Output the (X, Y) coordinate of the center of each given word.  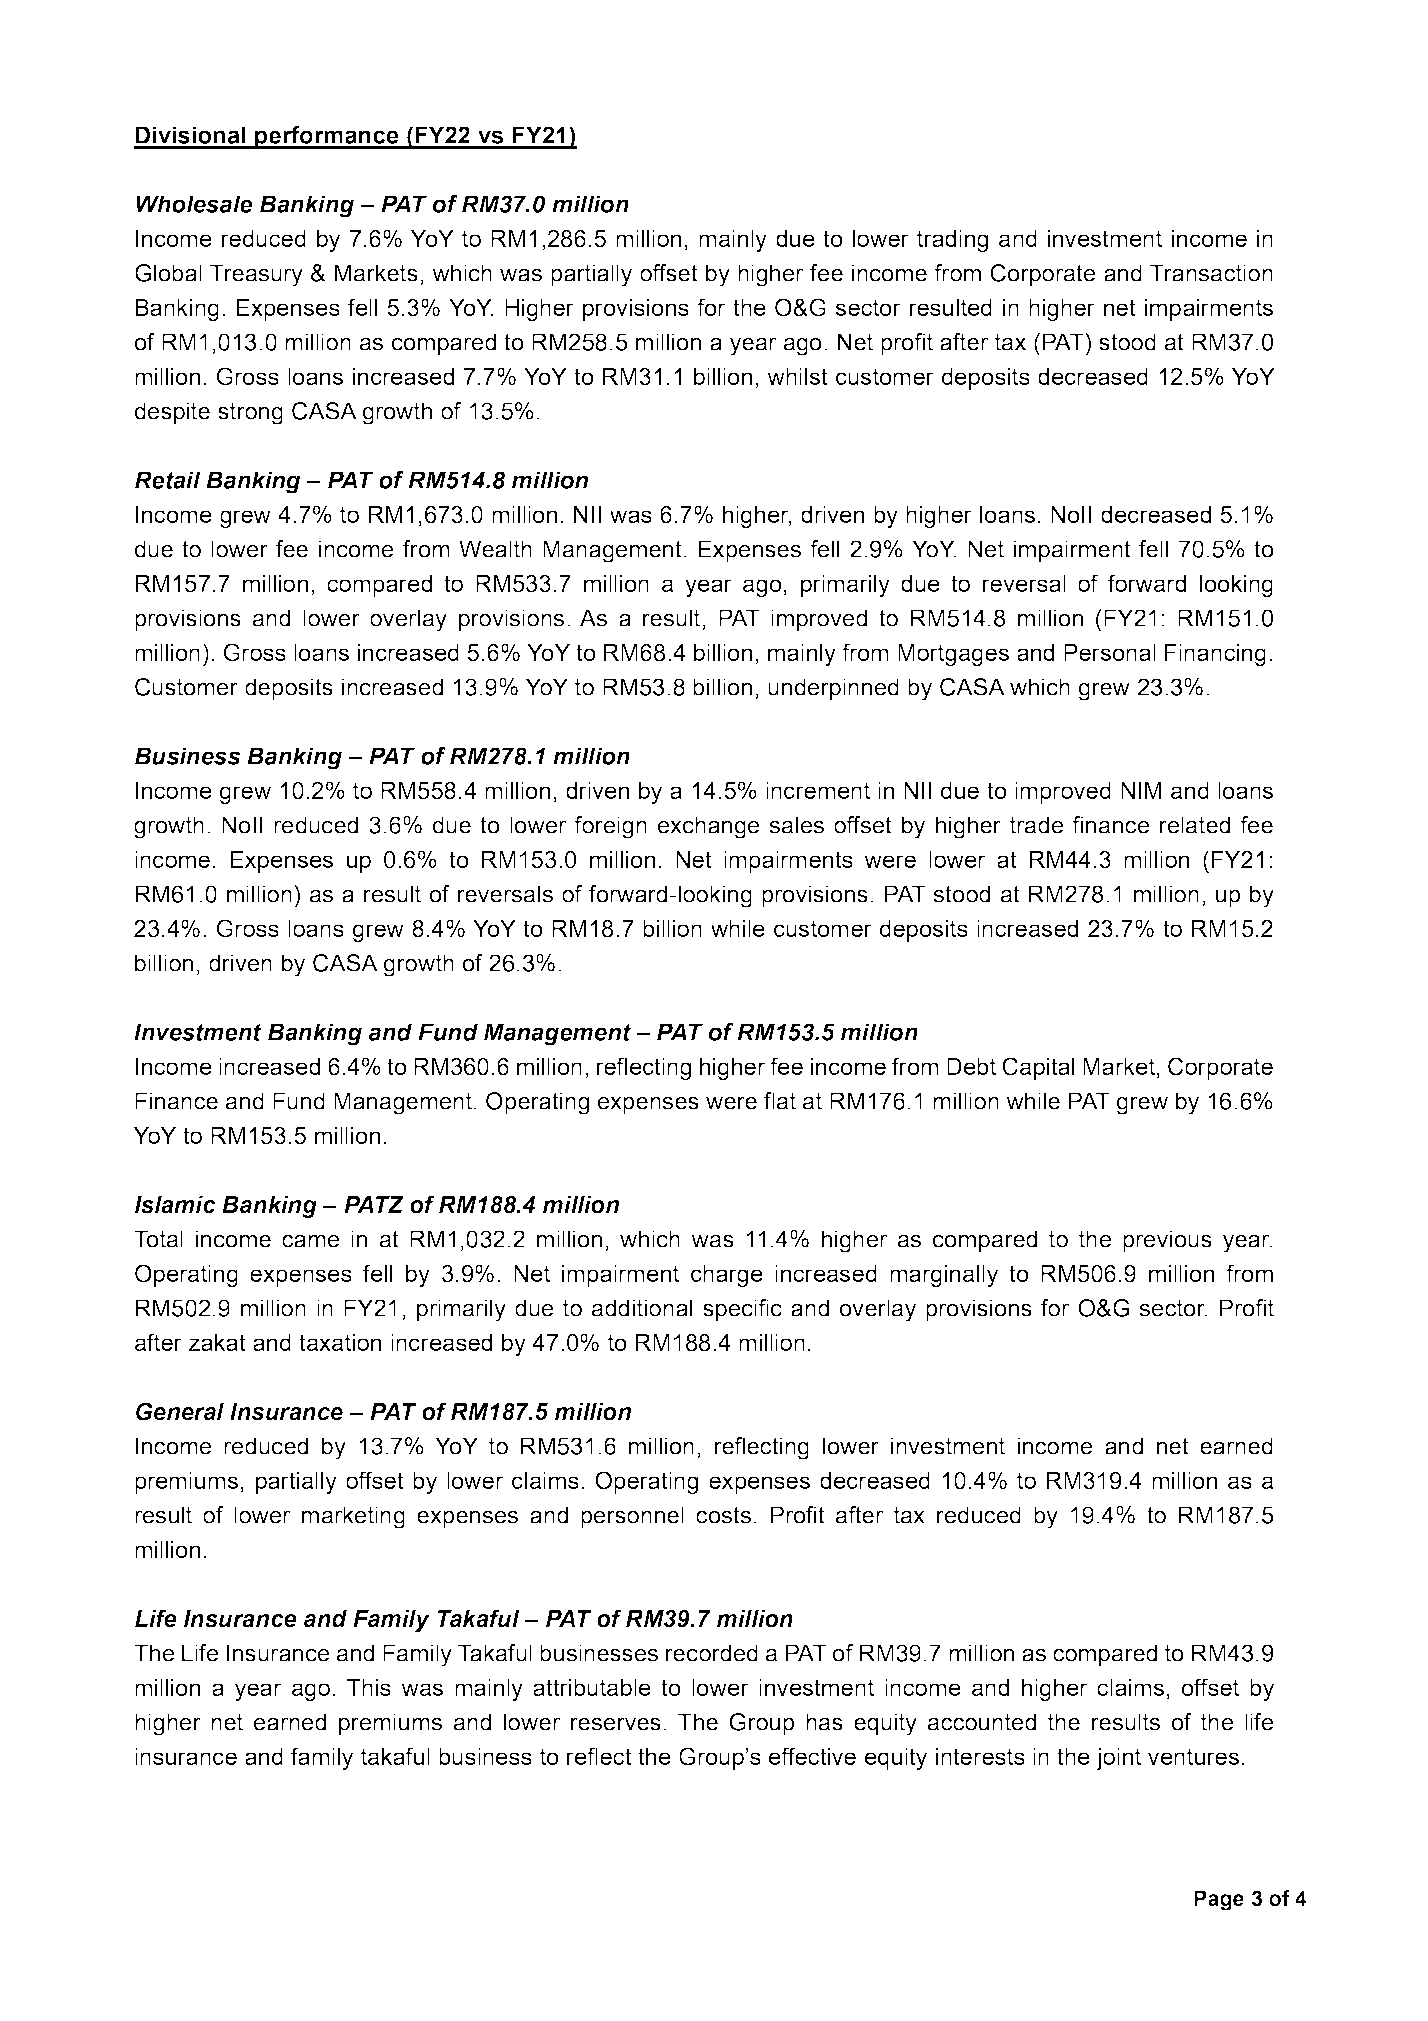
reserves (616, 1724)
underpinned (833, 689)
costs (723, 1515)
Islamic (175, 1205)
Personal (1110, 652)
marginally (944, 1276)
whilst (797, 376)
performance (327, 137)
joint (1118, 1759)
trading (952, 241)
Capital (1038, 1068)
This (369, 1687)
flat (780, 1101)
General (180, 1411)
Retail (168, 480)
